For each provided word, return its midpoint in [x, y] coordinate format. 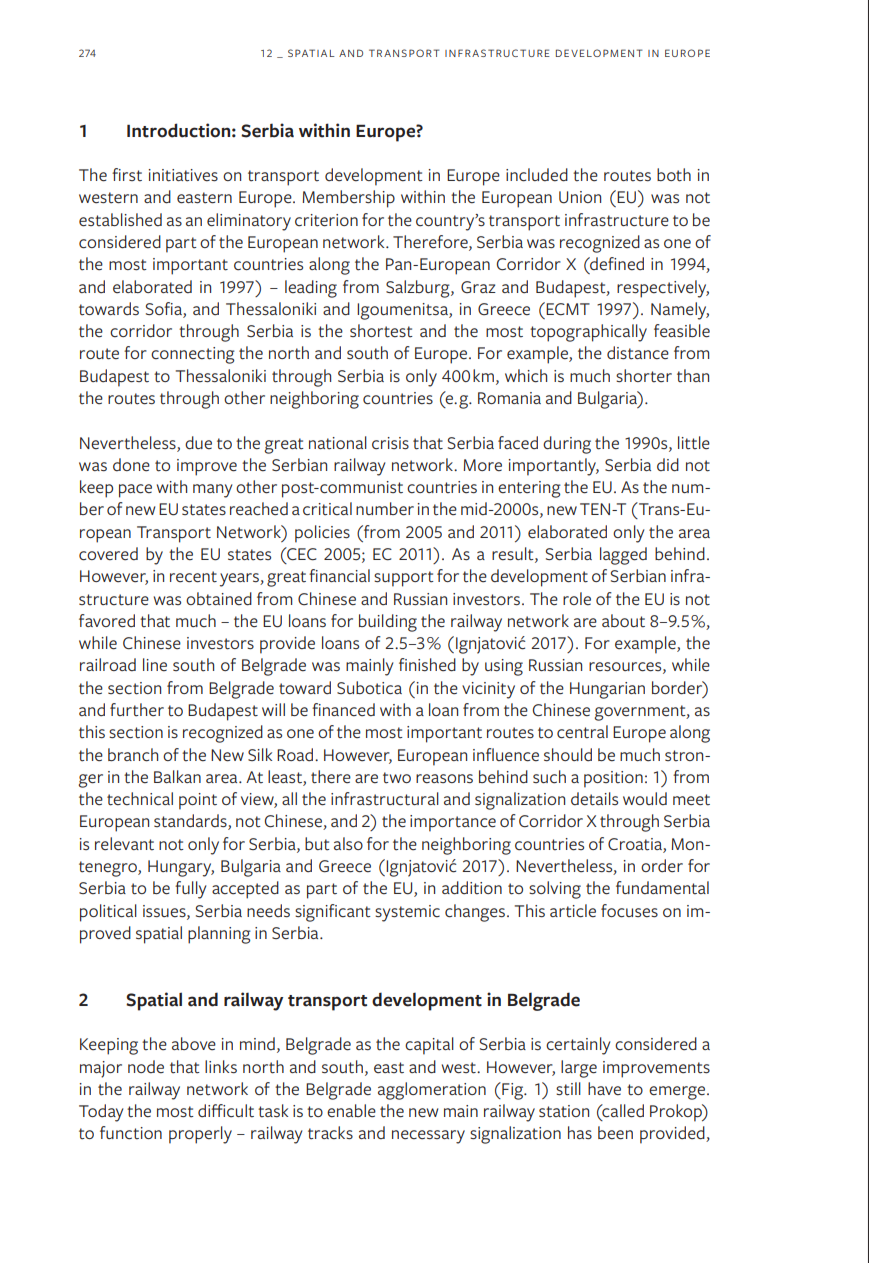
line [155, 664]
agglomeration [432, 1091]
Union [580, 197]
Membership [348, 199]
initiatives [183, 175]
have [604, 1088]
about [623, 620]
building [388, 623]
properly [200, 1135]
